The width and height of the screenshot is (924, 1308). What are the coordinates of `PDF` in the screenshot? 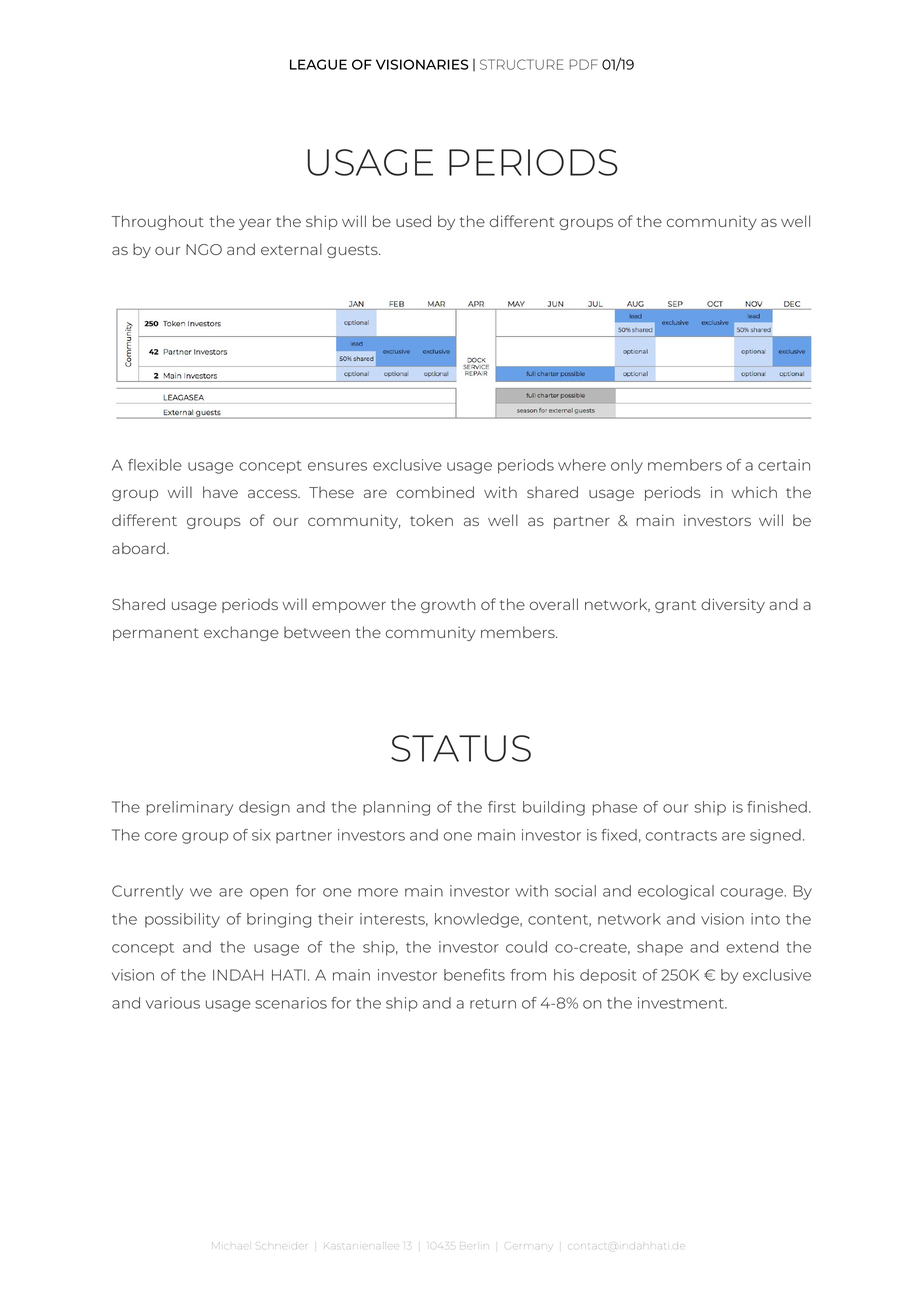 It's located at (583, 64).
